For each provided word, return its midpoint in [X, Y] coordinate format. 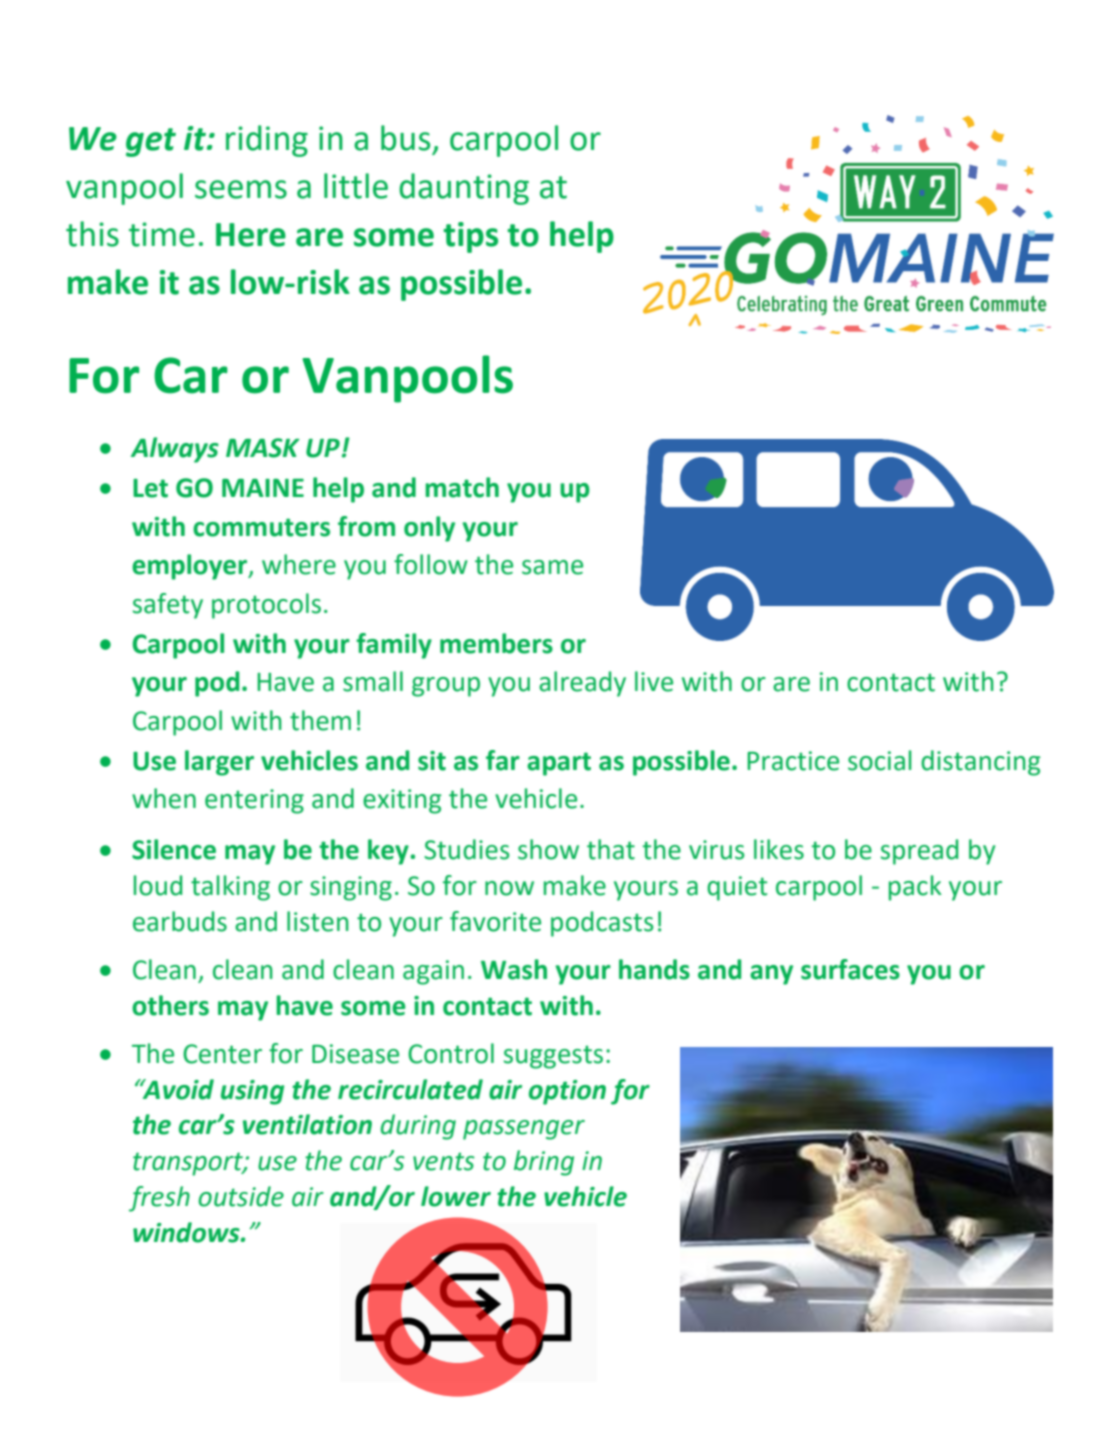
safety [168, 606]
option [567, 1092]
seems [241, 189]
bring [544, 1163]
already [582, 684]
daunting [464, 189]
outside [241, 1196]
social [880, 760]
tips [470, 237]
